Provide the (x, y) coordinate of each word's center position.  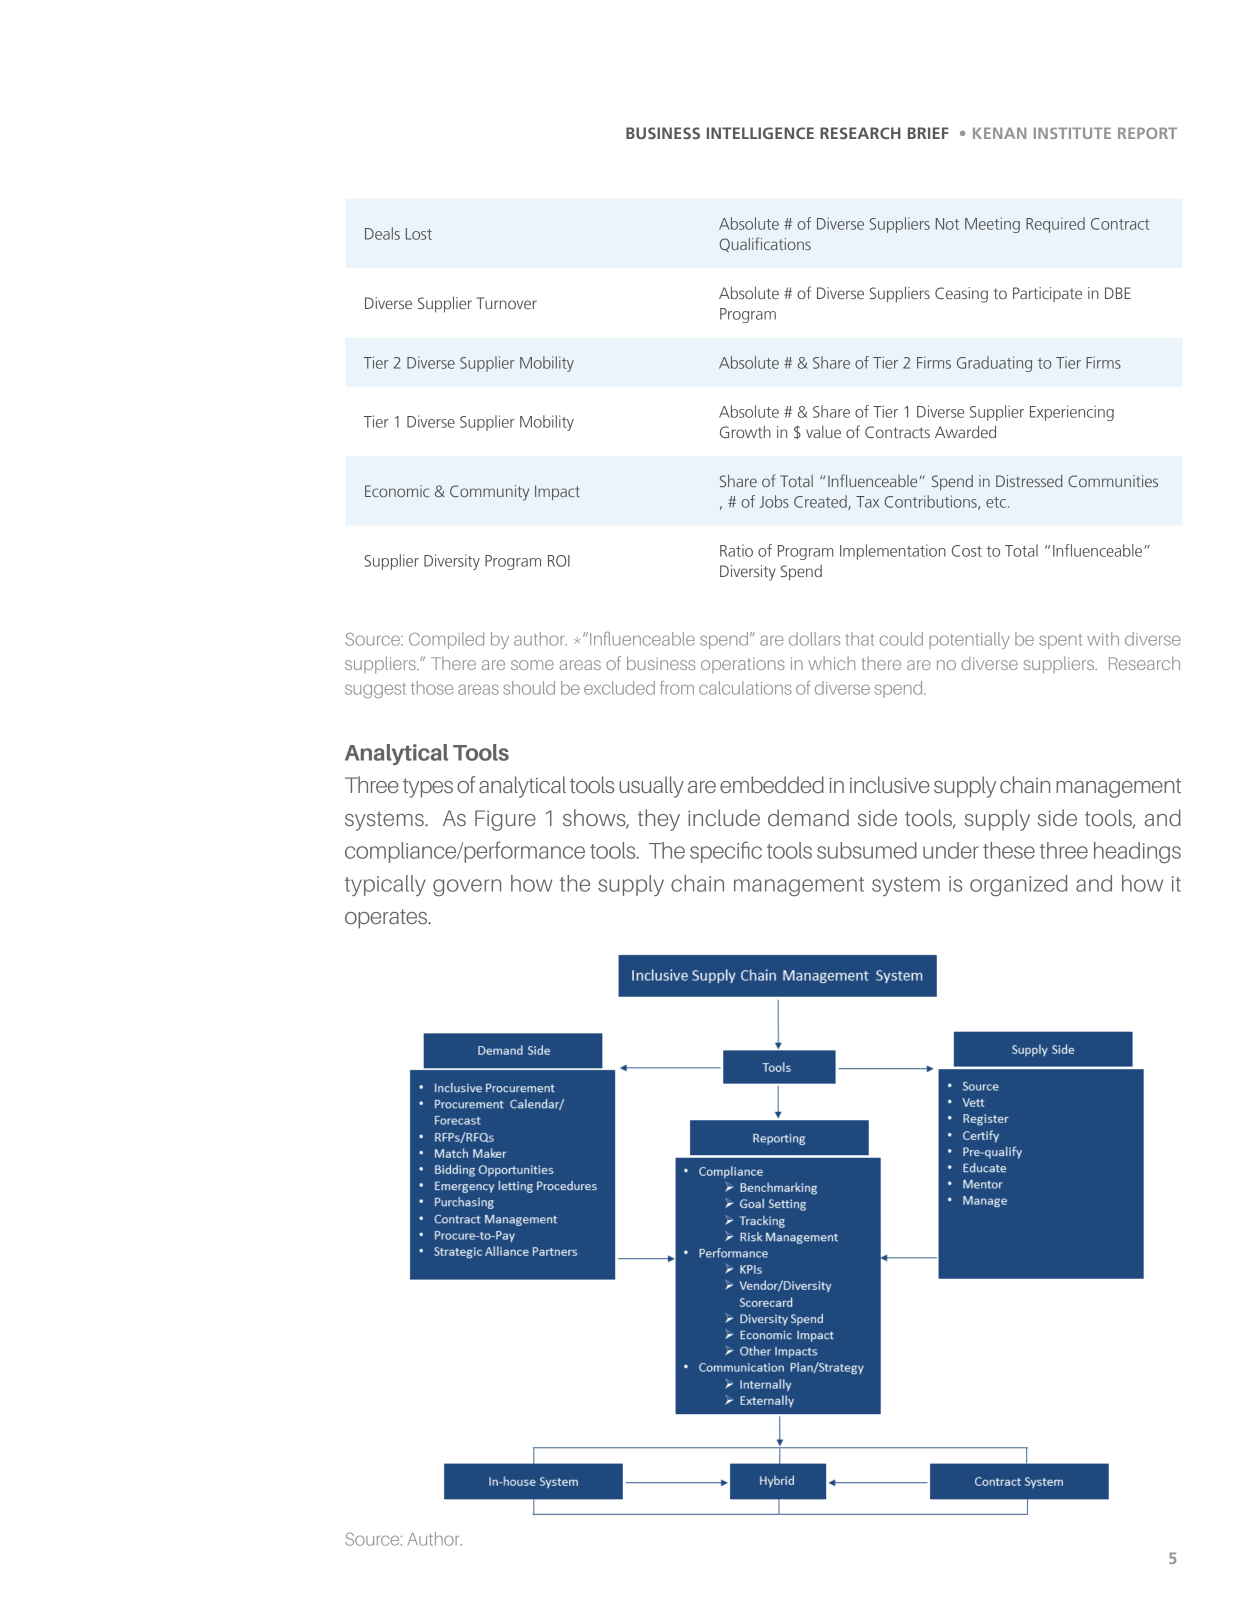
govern (467, 887)
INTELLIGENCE (760, 133)
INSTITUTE (1072, 133)
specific (726, 852)
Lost (419, 234)
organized (1018, 885)
